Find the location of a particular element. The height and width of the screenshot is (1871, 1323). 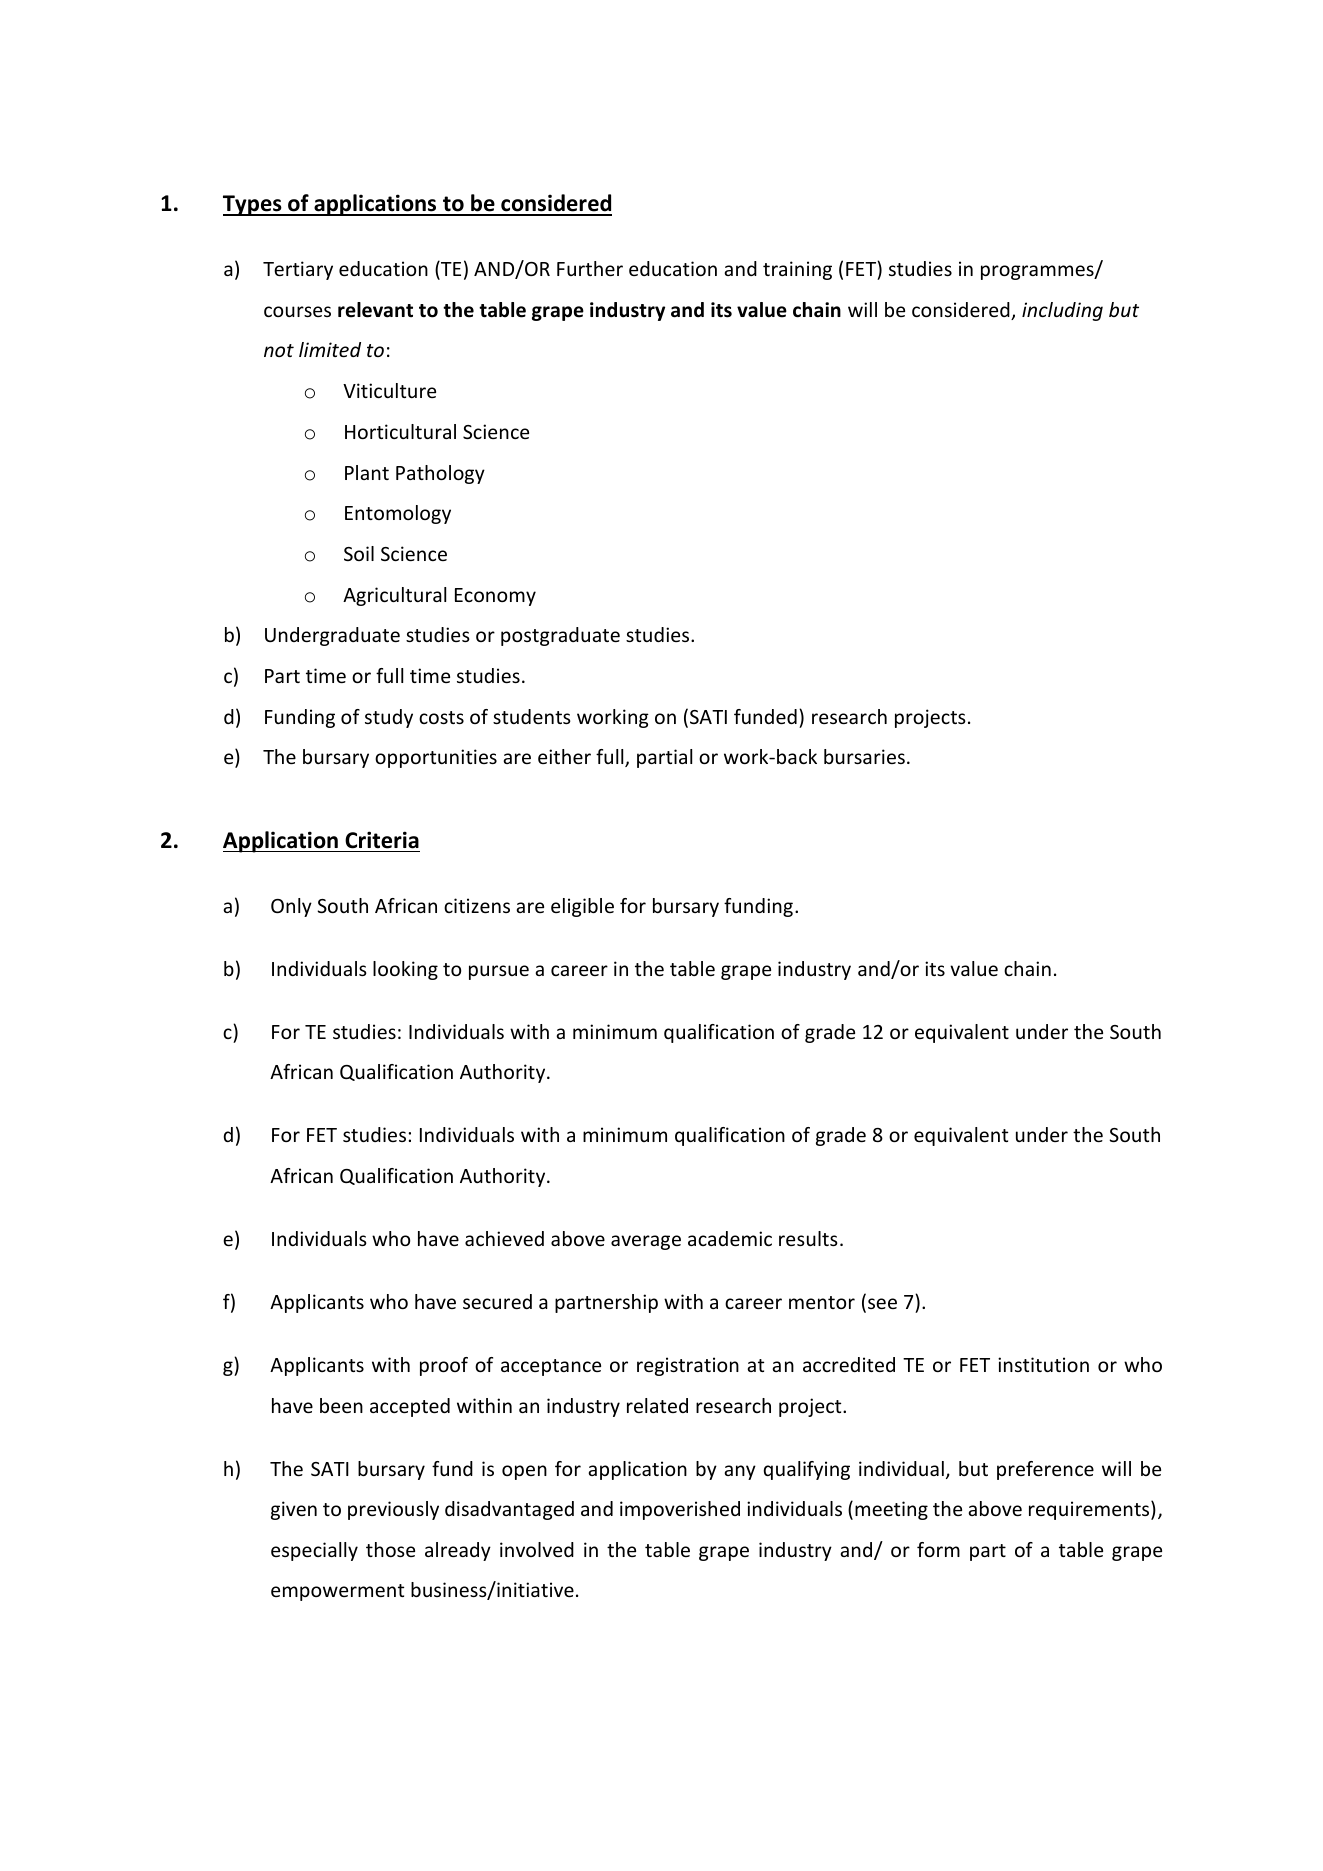

Further is located at coordinates (590, 268).
